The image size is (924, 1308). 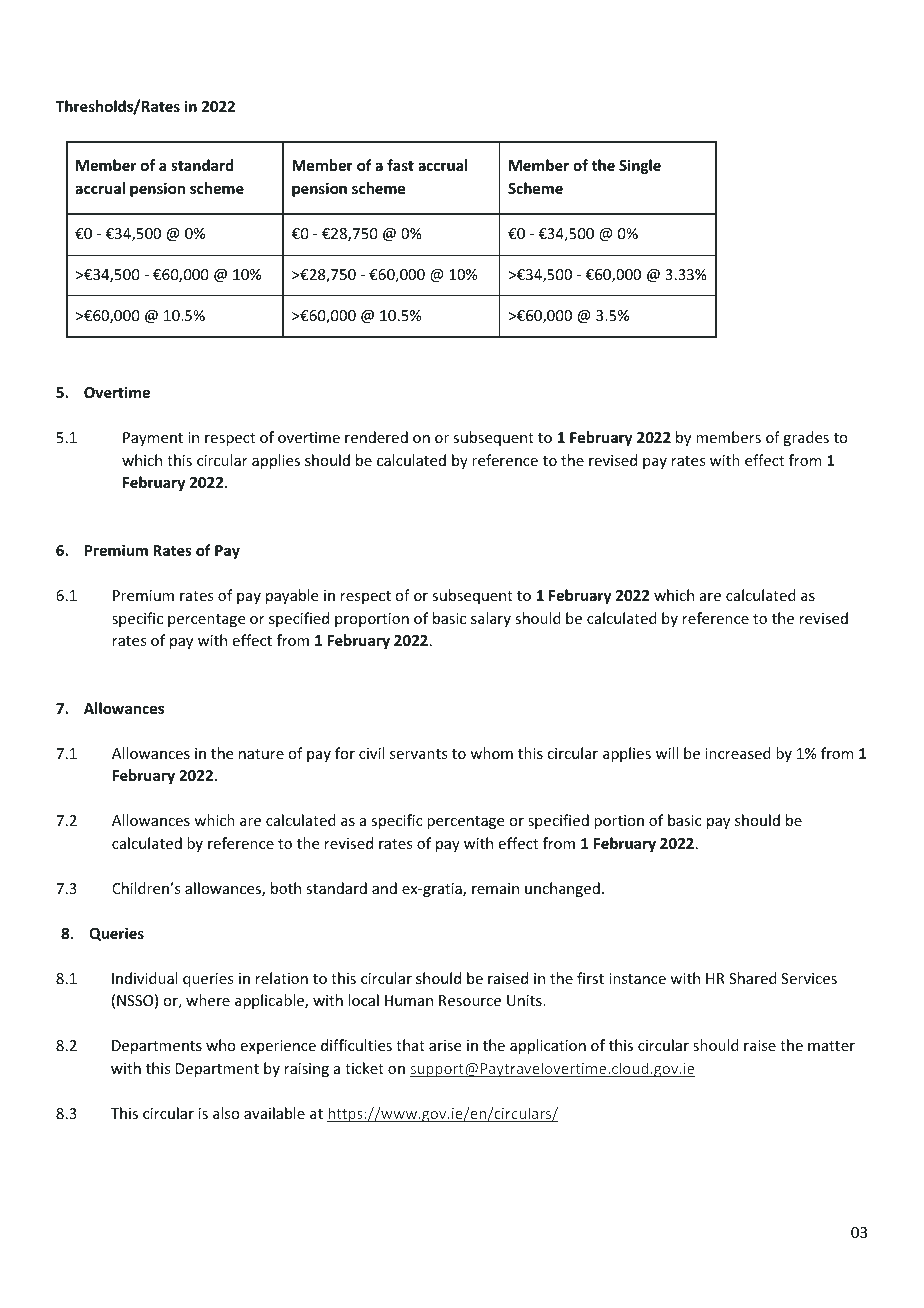 What do you see at coordinates (495, 888) in the screenshot?
I see `remain` at bounding box center [495, 888].
